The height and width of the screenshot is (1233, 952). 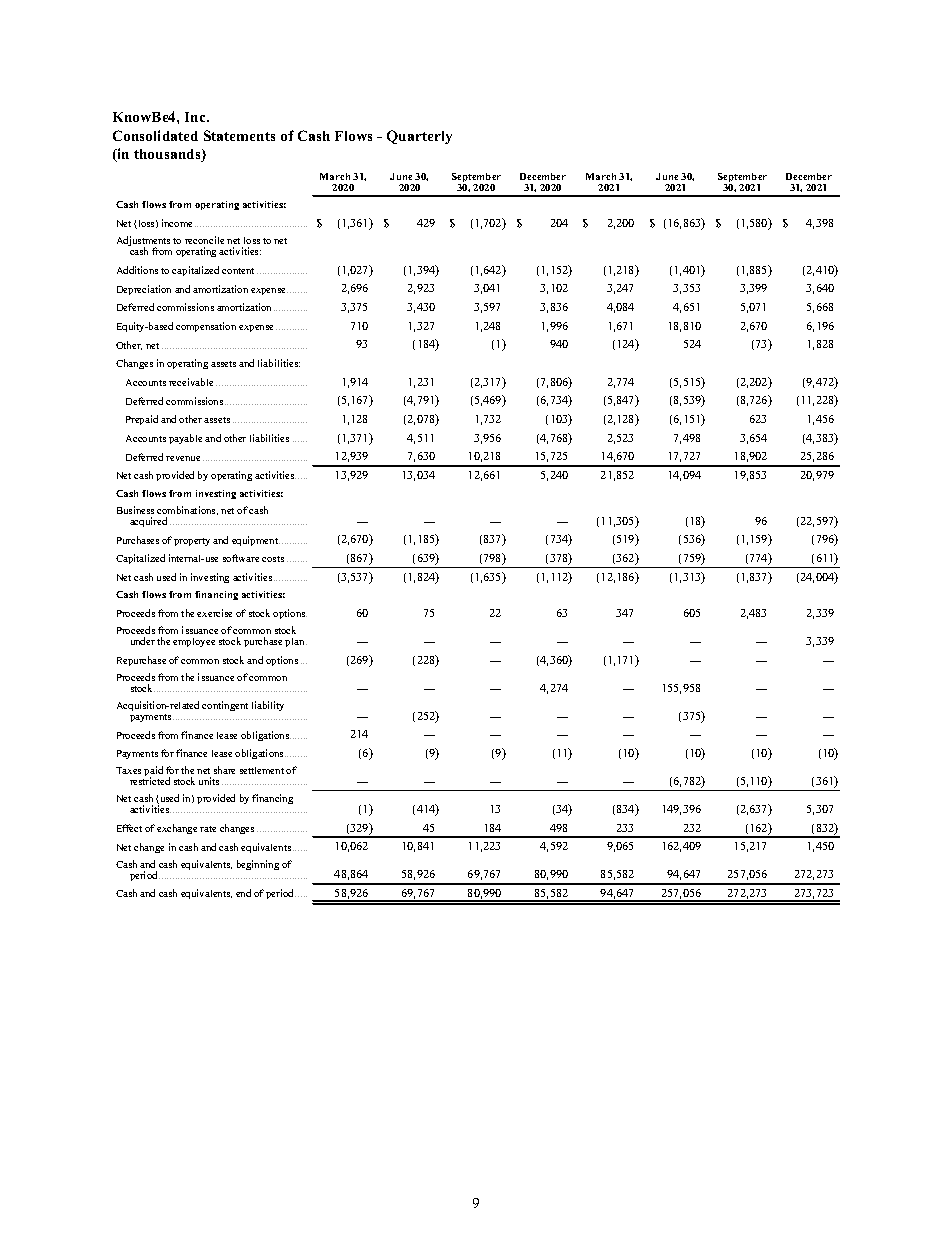 I want to click on Depreciation, so click(x=144, y=290).
